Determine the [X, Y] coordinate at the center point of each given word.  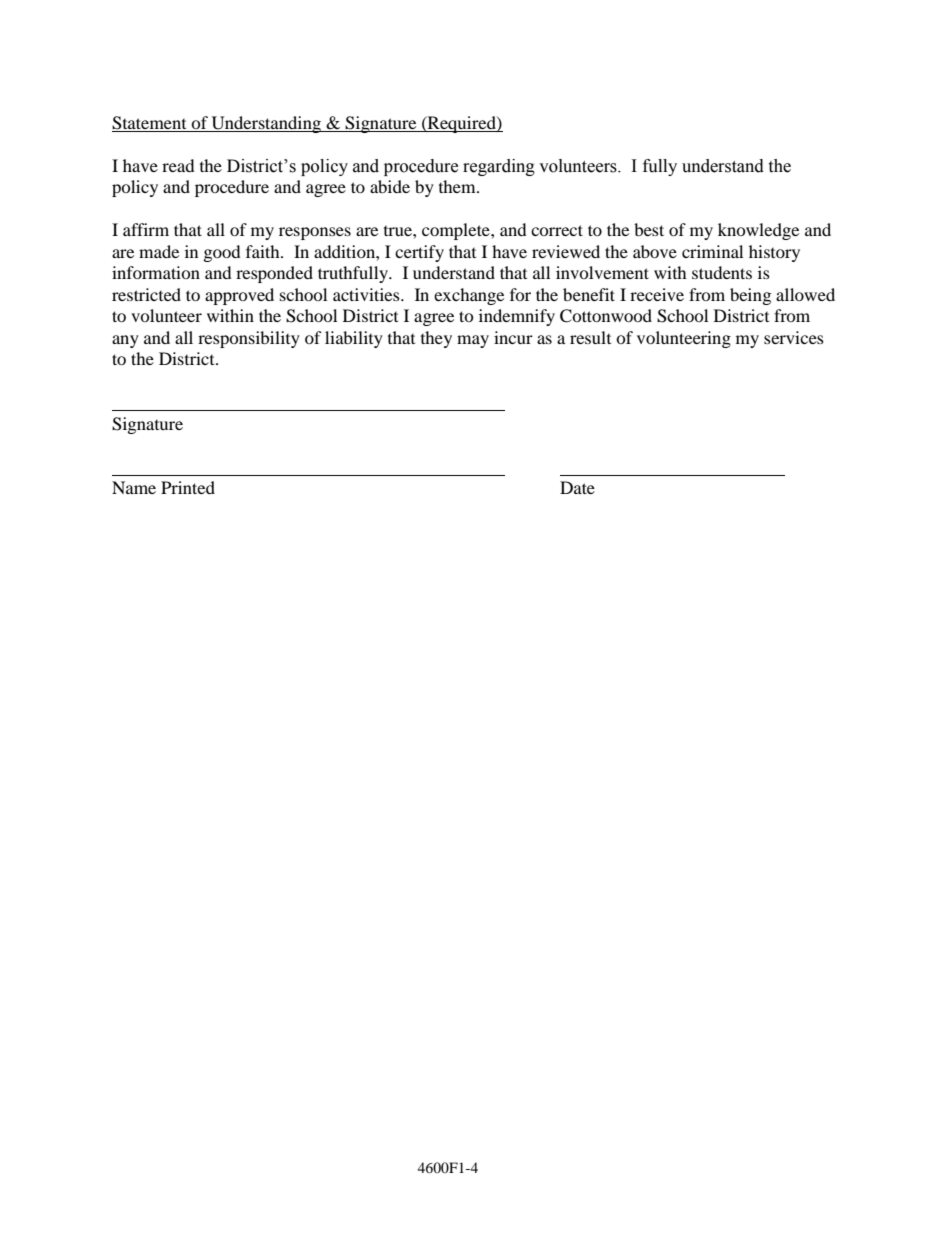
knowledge [758, 231]
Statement [150, 124]
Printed [188, 487]
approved [239, 296]
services [794, 337]
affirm [146, 229]
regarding [499, 167]
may [473, 341]
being [750, 296]
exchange [469, 296]
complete [457, 231]
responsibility [249, 339]
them [458, 186]
